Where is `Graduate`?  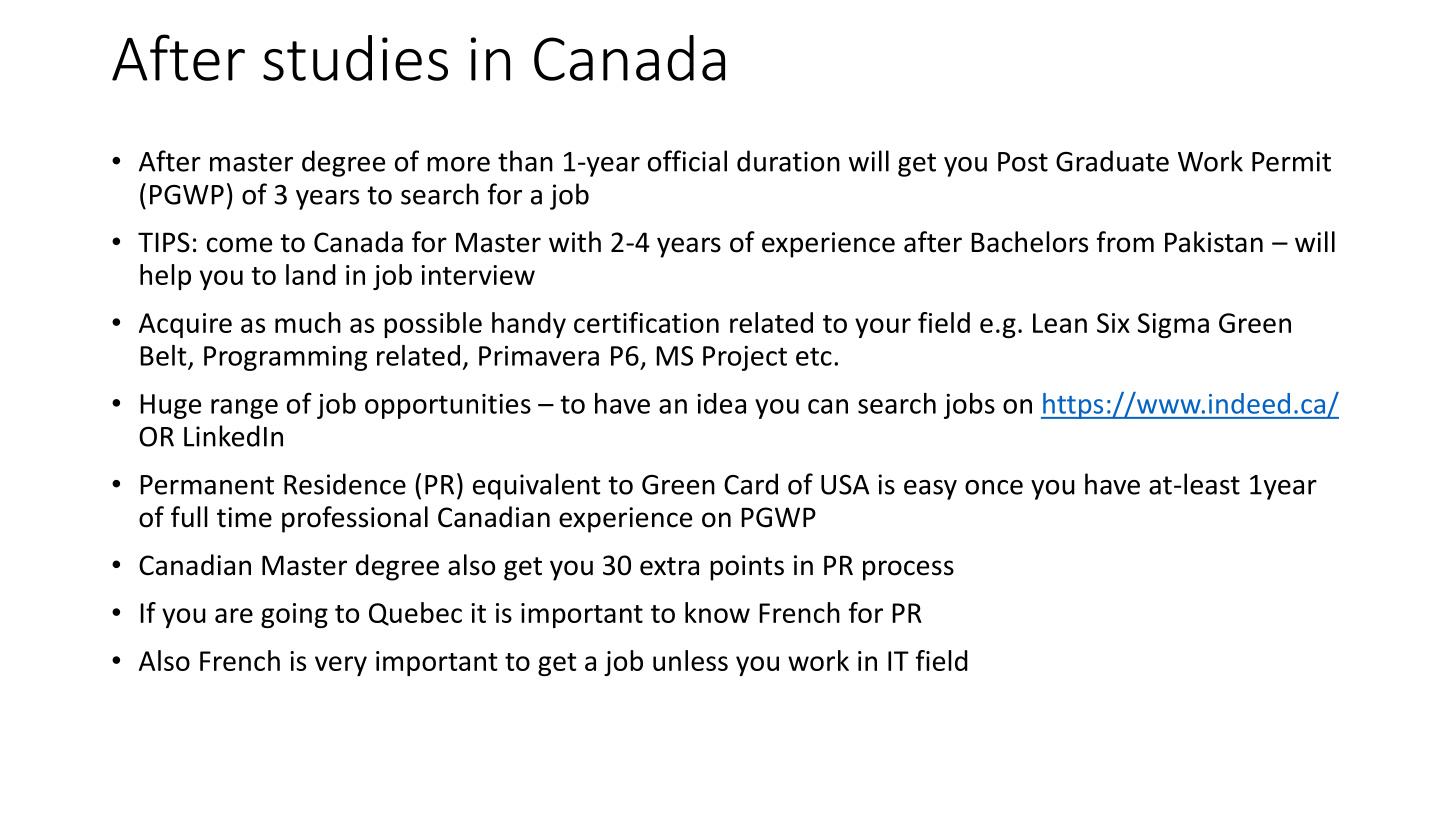 Graduate is located at coordinates (1112, 161).
